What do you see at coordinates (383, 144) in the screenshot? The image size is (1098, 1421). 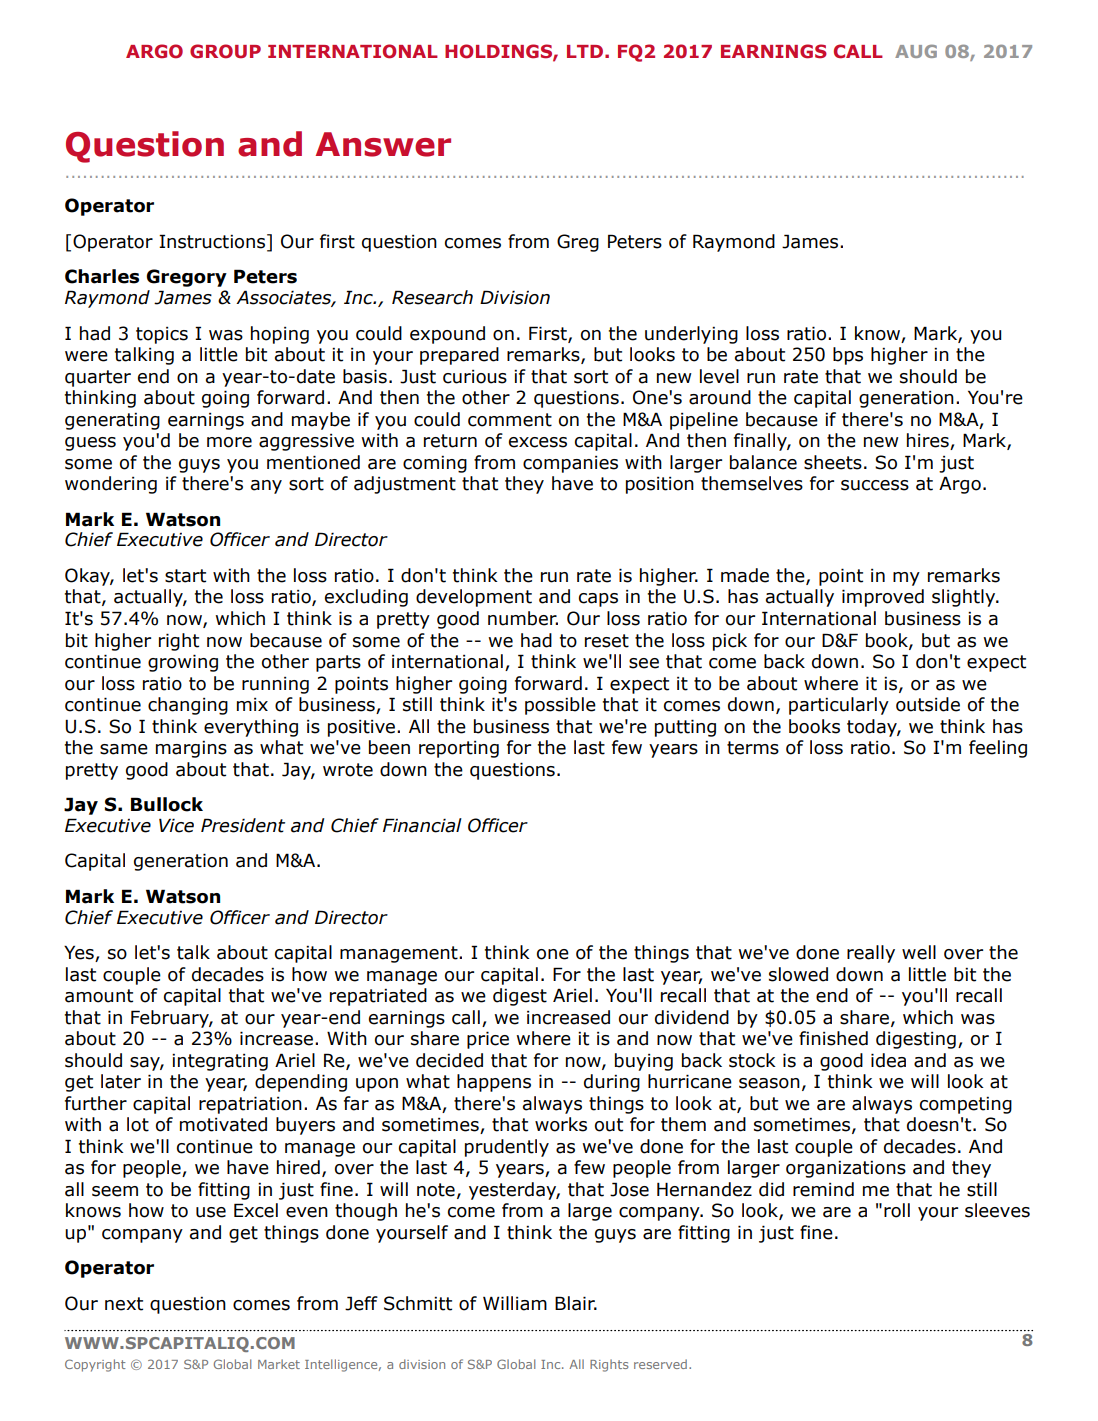 I see `Answer` at bounding box center [383, 144].
